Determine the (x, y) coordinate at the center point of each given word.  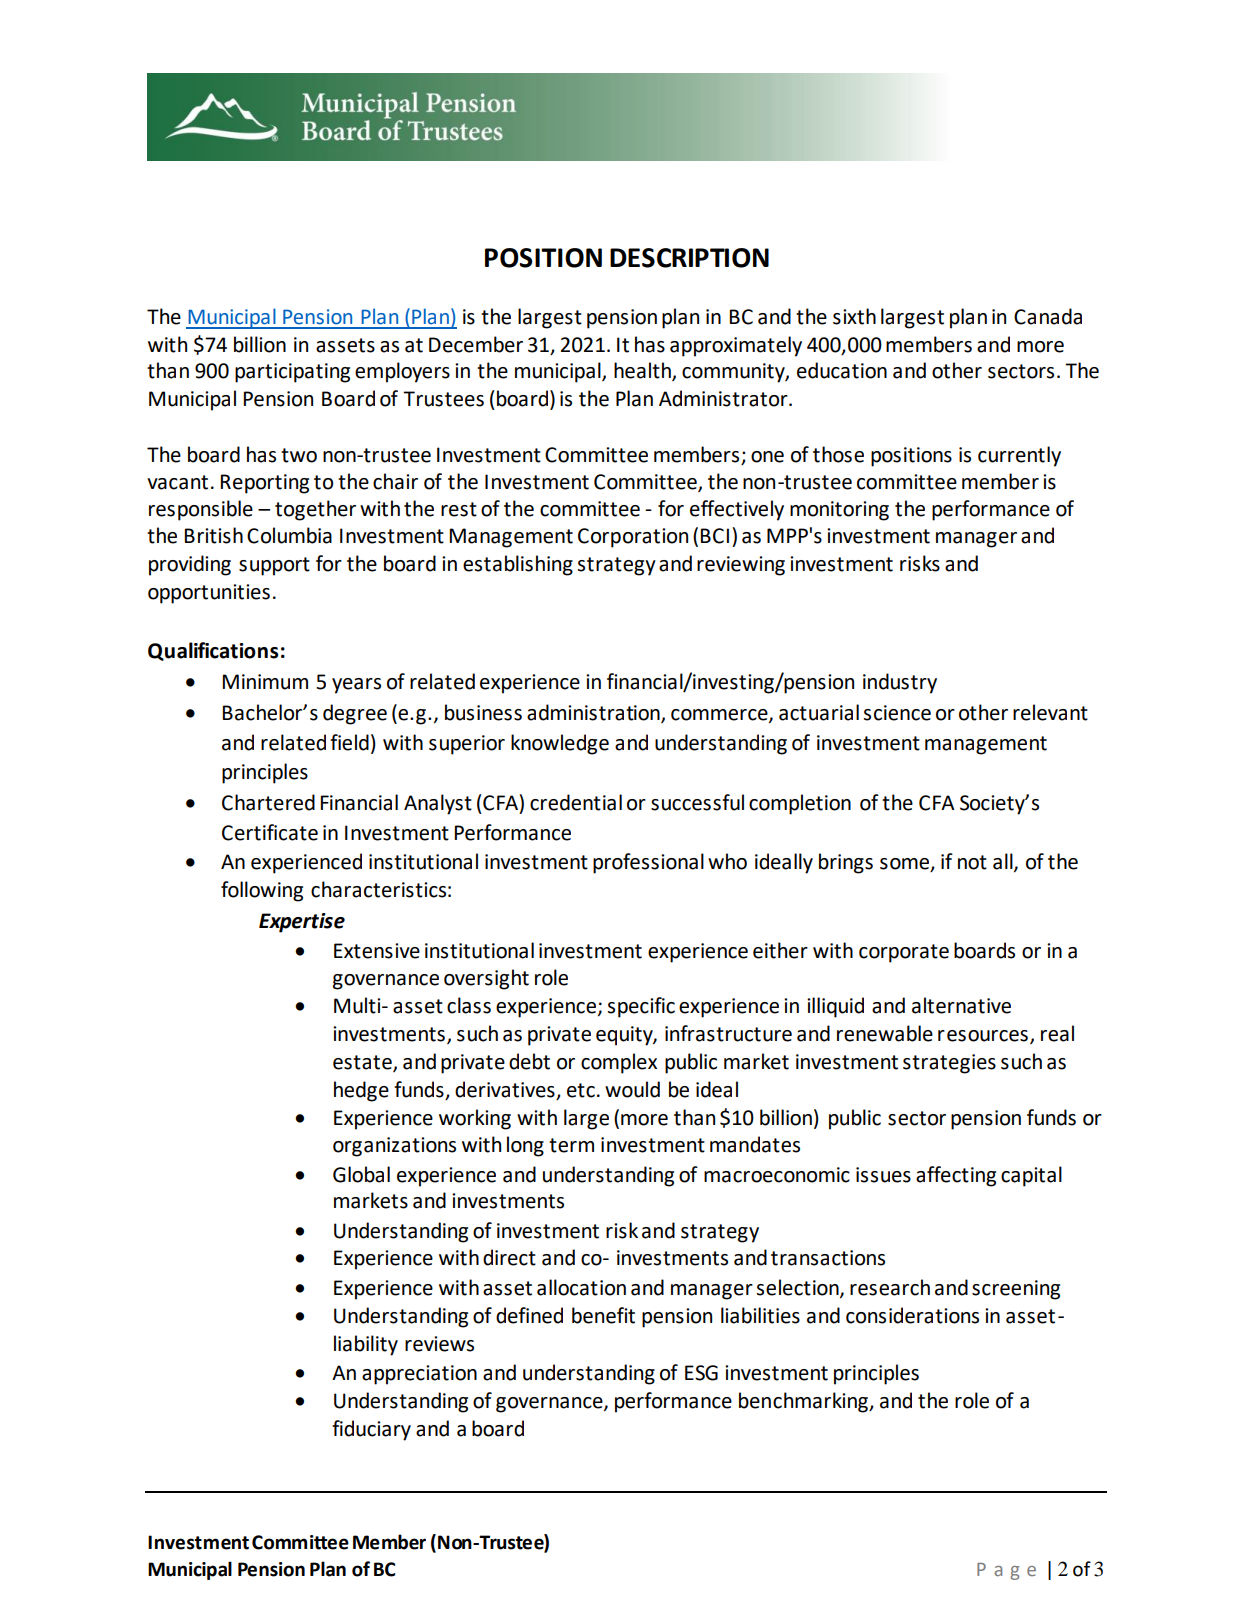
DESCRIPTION (689, 258)
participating (292, 373)
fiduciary (371, 1430)
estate (363, 1063)
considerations (912, 1315)
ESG (701, 1373)
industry (900, 683)
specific (641, 1007)
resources (983, 1036)
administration (594, 713)
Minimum (265, 682)
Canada (1048, 316)
